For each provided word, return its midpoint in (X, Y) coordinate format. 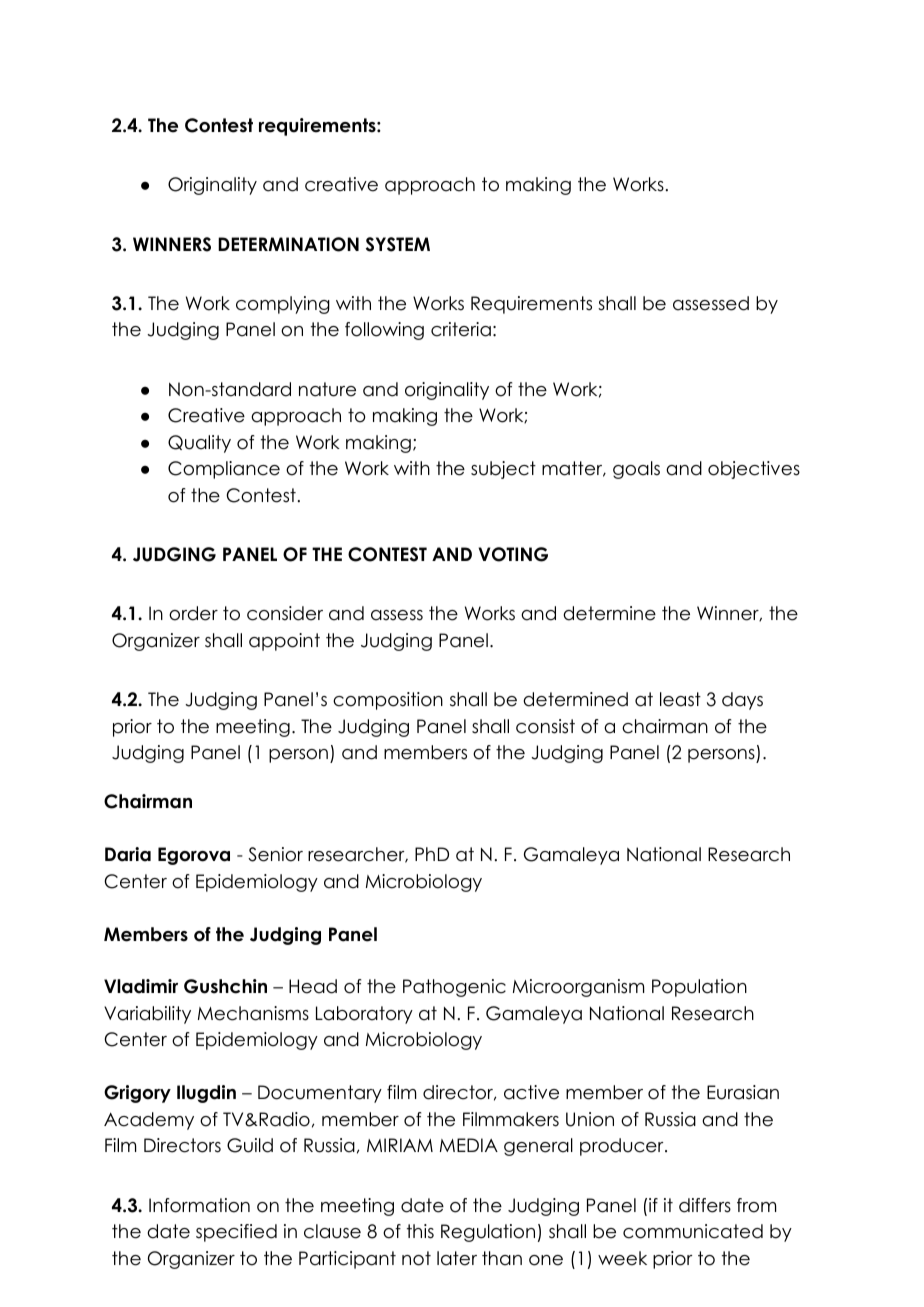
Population (699, 988)
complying (283, 305)
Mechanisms (253, 1013)
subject (503, 470)
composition (388, 701)
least (680, 699)
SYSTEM (398, 244)
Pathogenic (454, 988)
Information (199, 1205)
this (420, 1231)
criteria (461, 329)
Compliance (224, 470)
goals (636, 470)
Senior (275, 854)
